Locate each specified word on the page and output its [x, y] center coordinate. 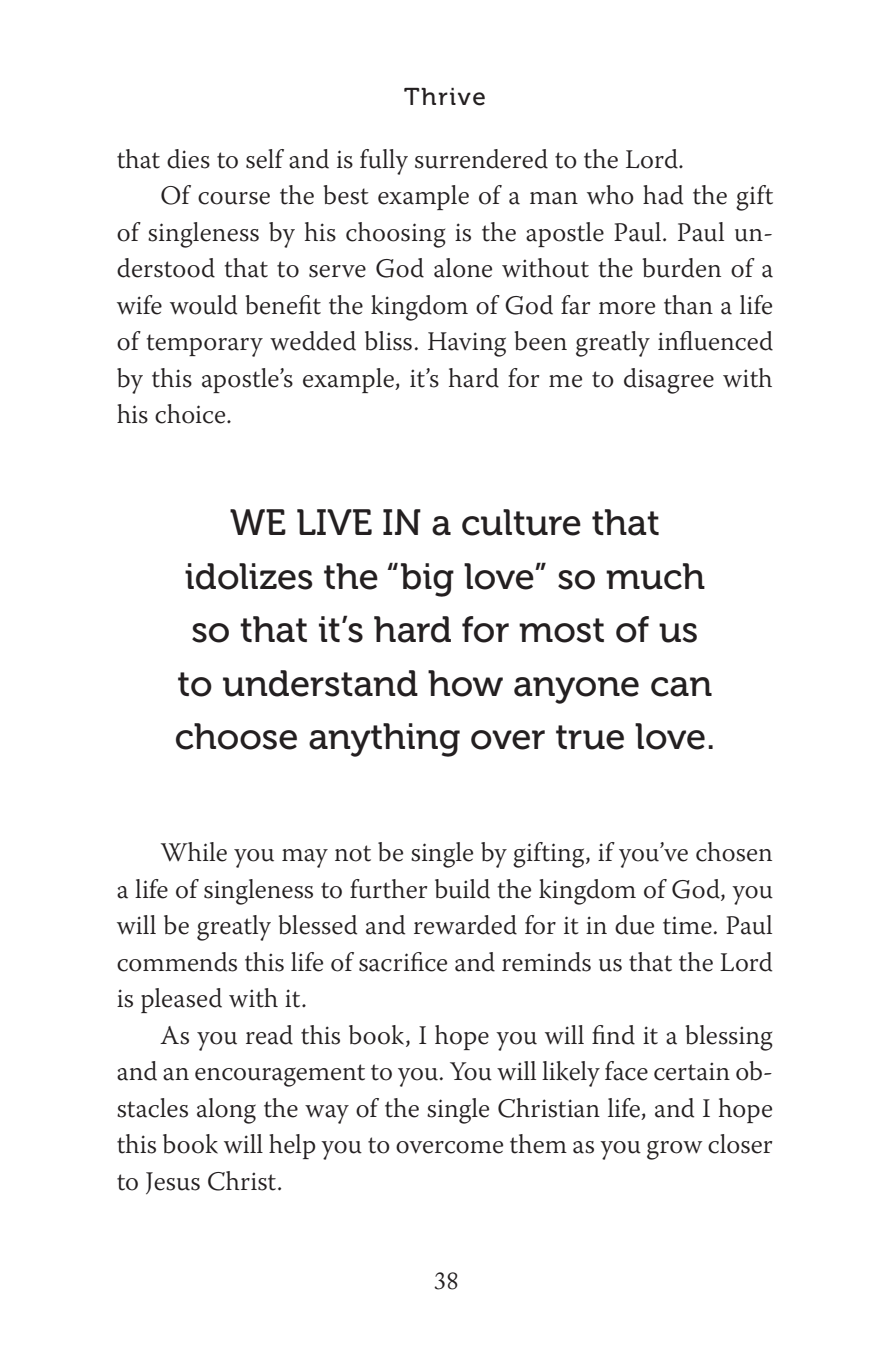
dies [188, 159]
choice [191, 414]
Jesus [173, 1183]
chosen [734, 852]
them [538, 1144]
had [663, 195]
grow [675, 1150]
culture [521, 522]
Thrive [444, 97]
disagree [669, 381]
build [462, 889]
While [194, 852]
